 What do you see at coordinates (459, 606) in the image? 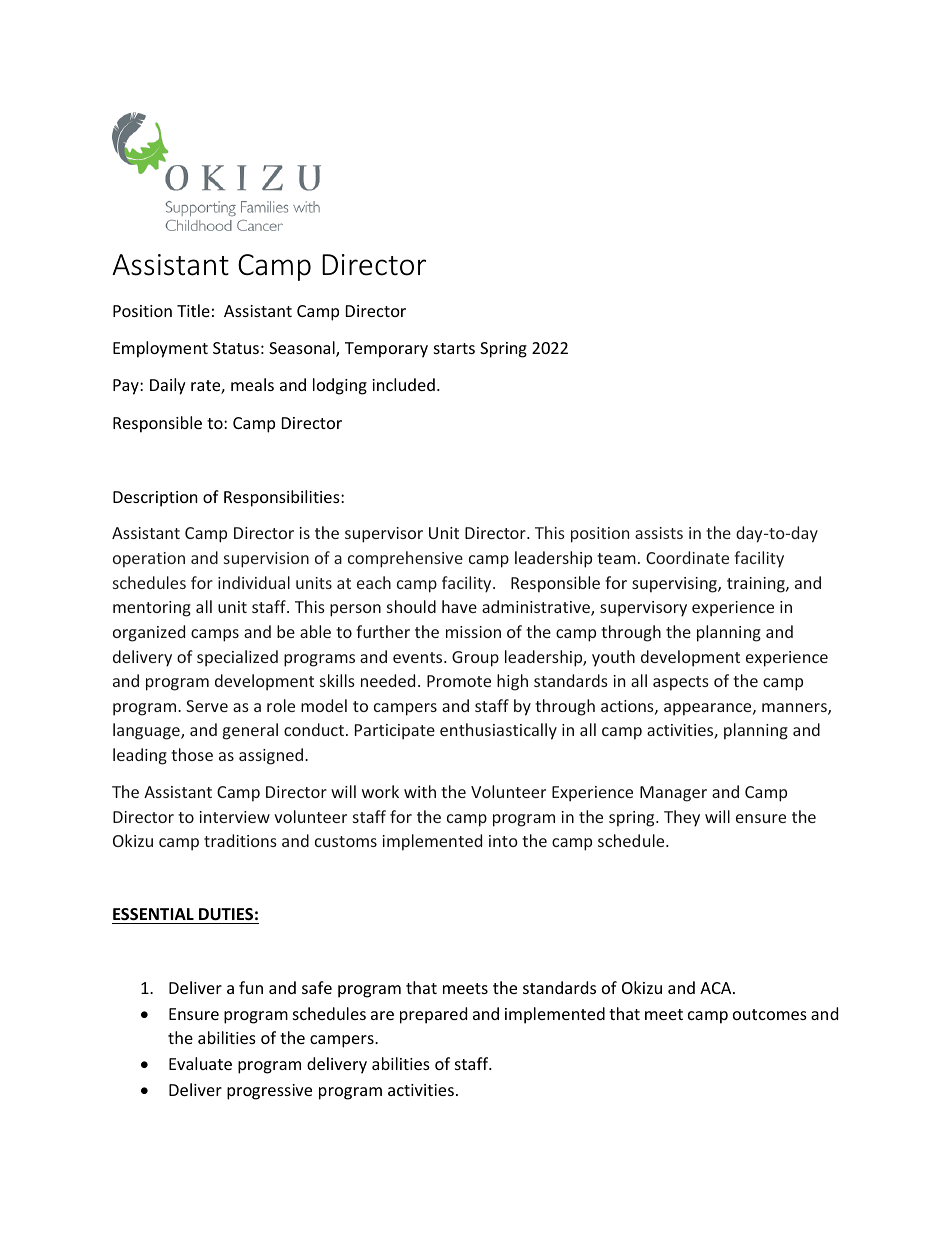
I see `have` at bounding box center [459, 606].
